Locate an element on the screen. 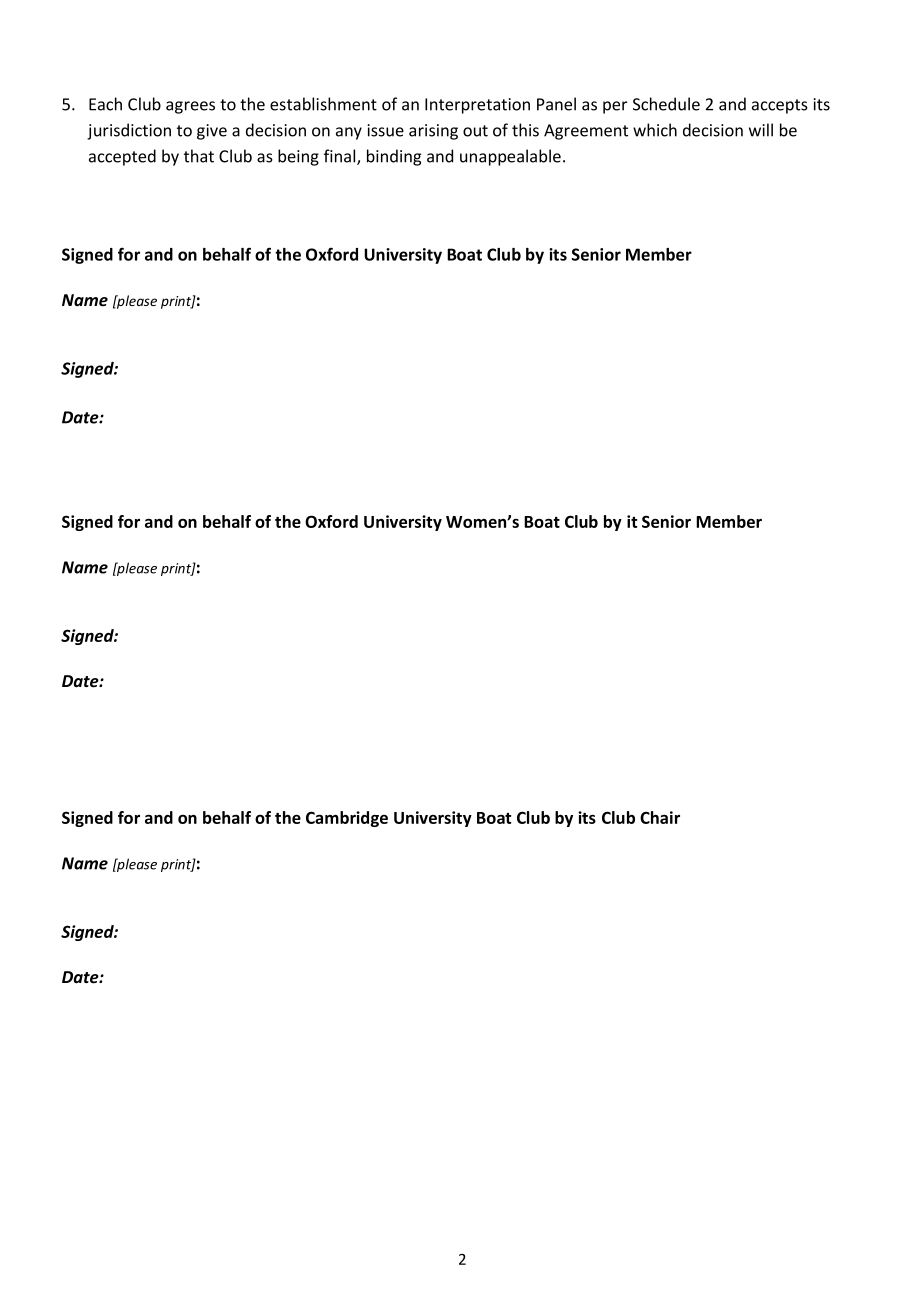 This screenshot has height=1308, width=924. will is located at coordinates (761, 130).
